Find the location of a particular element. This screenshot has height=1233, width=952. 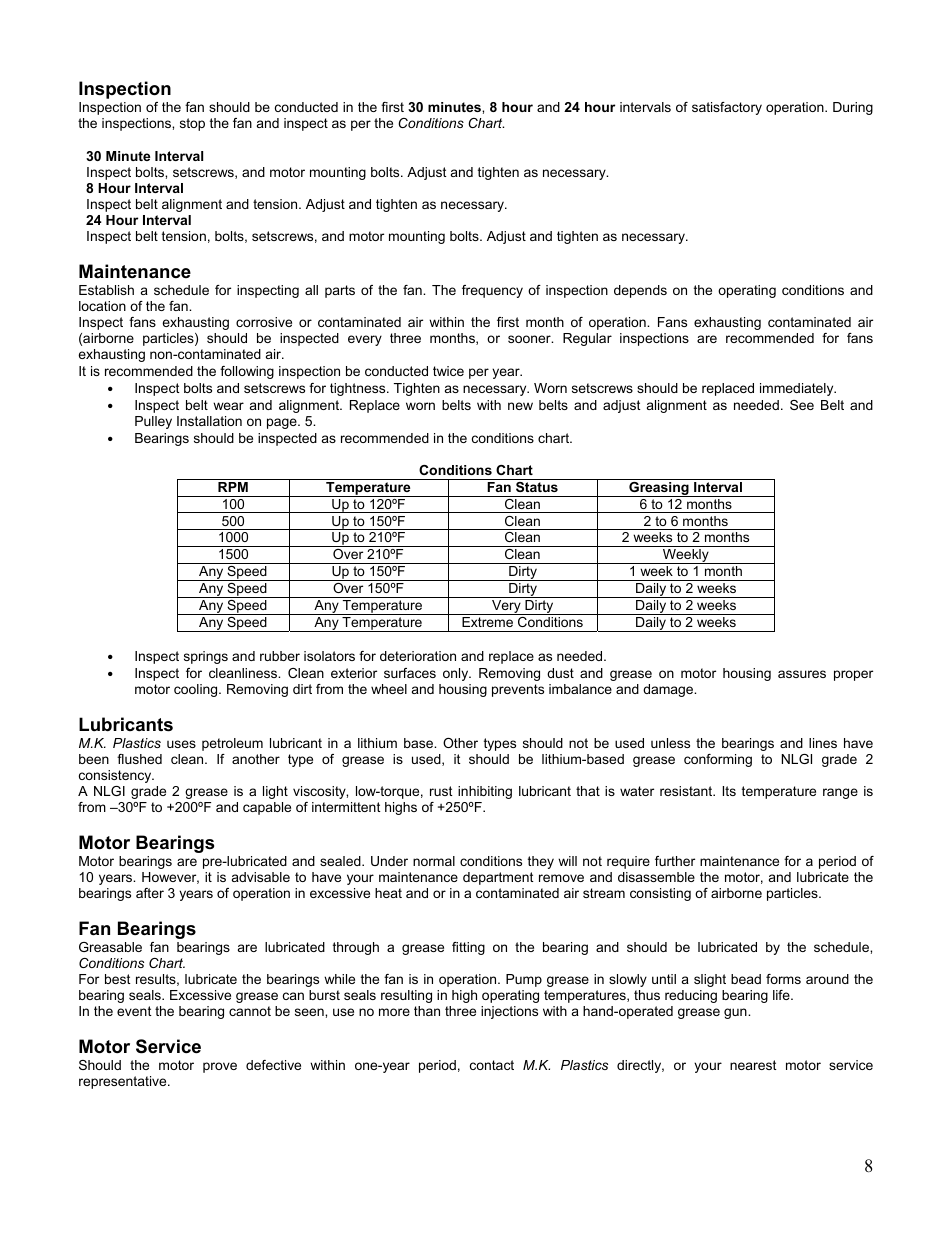

contact is located at coordinates (492, 1065).
